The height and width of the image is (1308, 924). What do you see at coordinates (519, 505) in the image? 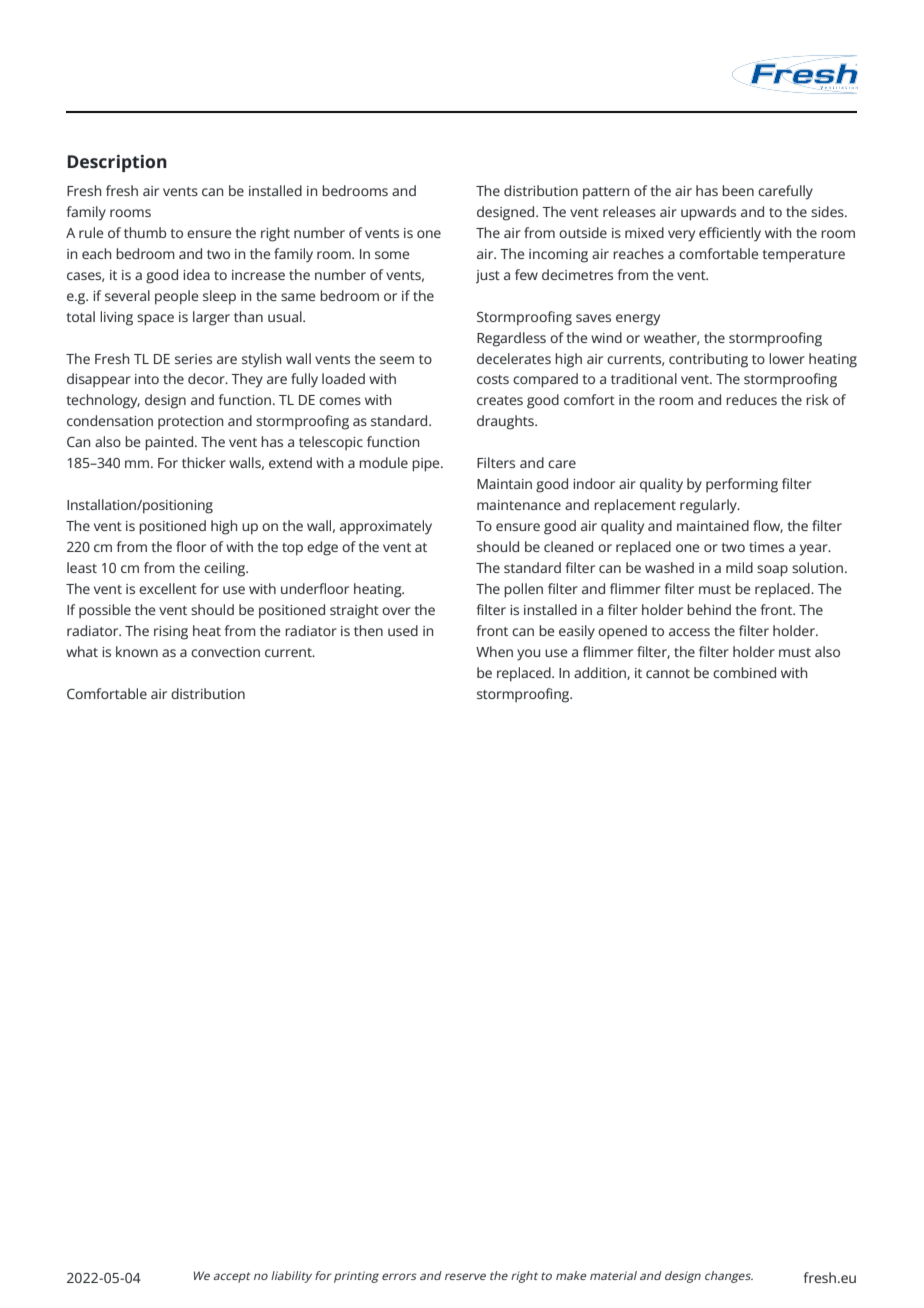
I see `maintenance` at bounding box center [519, 505].
